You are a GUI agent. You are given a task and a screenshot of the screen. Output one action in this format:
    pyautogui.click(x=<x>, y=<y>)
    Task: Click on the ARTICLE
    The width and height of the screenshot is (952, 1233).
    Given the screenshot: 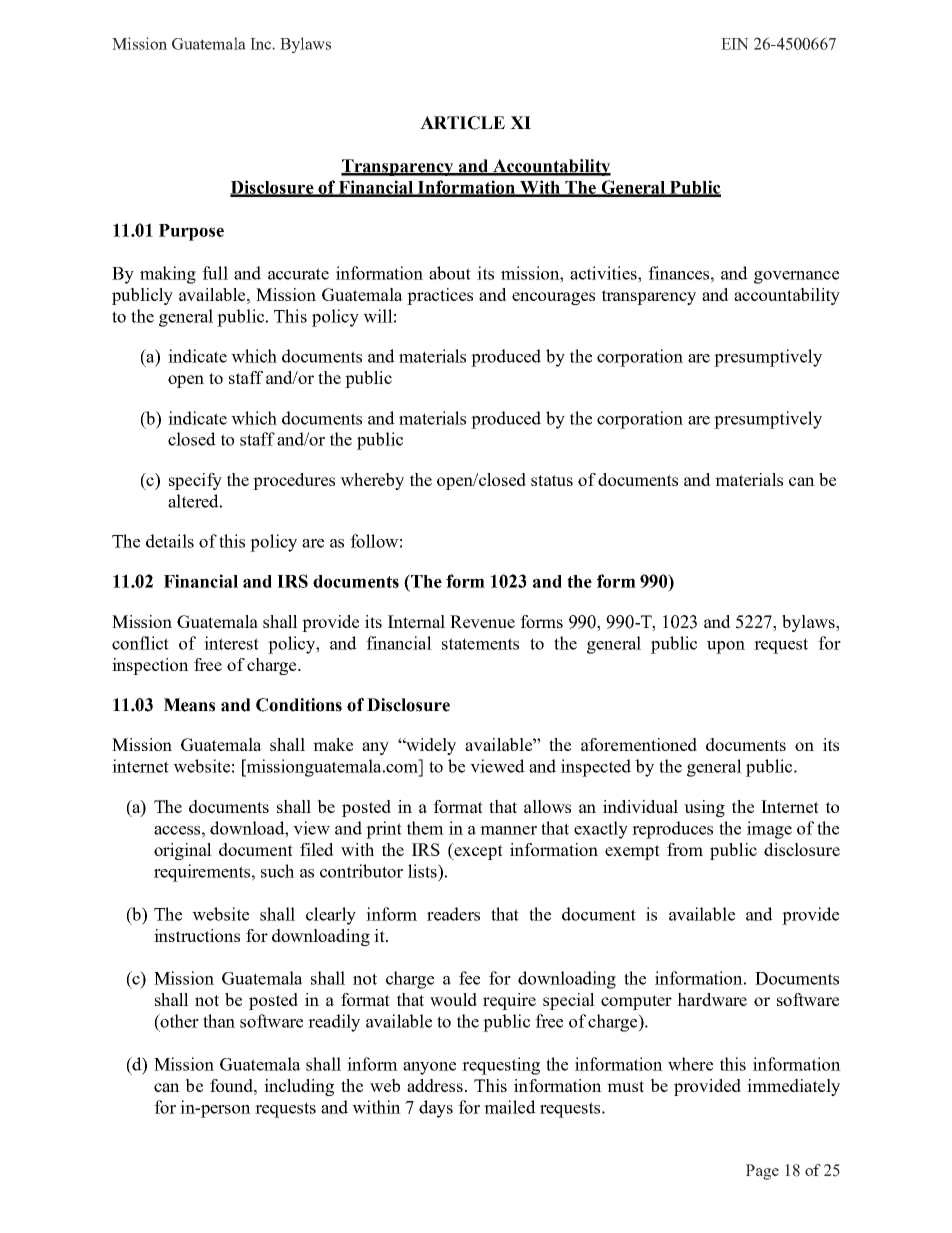 What is the action you would take?
    pyautogui.click(x=462, y=123)
